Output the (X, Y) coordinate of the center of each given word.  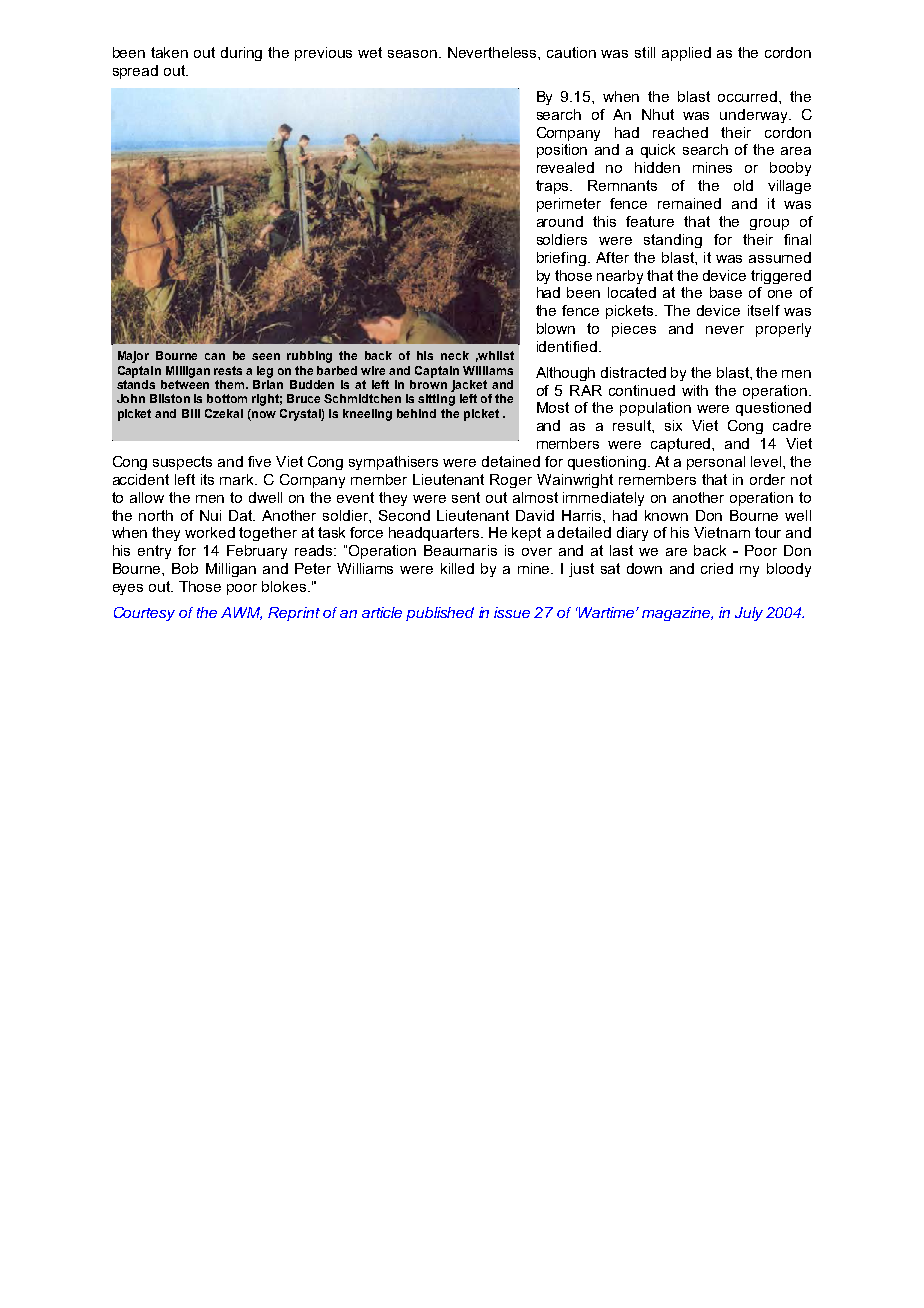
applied (686, 54)
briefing (561, 259)
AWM (241, 613)
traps (554, 187)
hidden (657, 167)
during (241, 54)
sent (466, 497)
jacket (469, 386)
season (412, 54)
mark (238, 479)
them (231, 384)
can (215, 356)
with (695, 390)
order (767, 479)
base (726, 292)
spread (135, 72)
